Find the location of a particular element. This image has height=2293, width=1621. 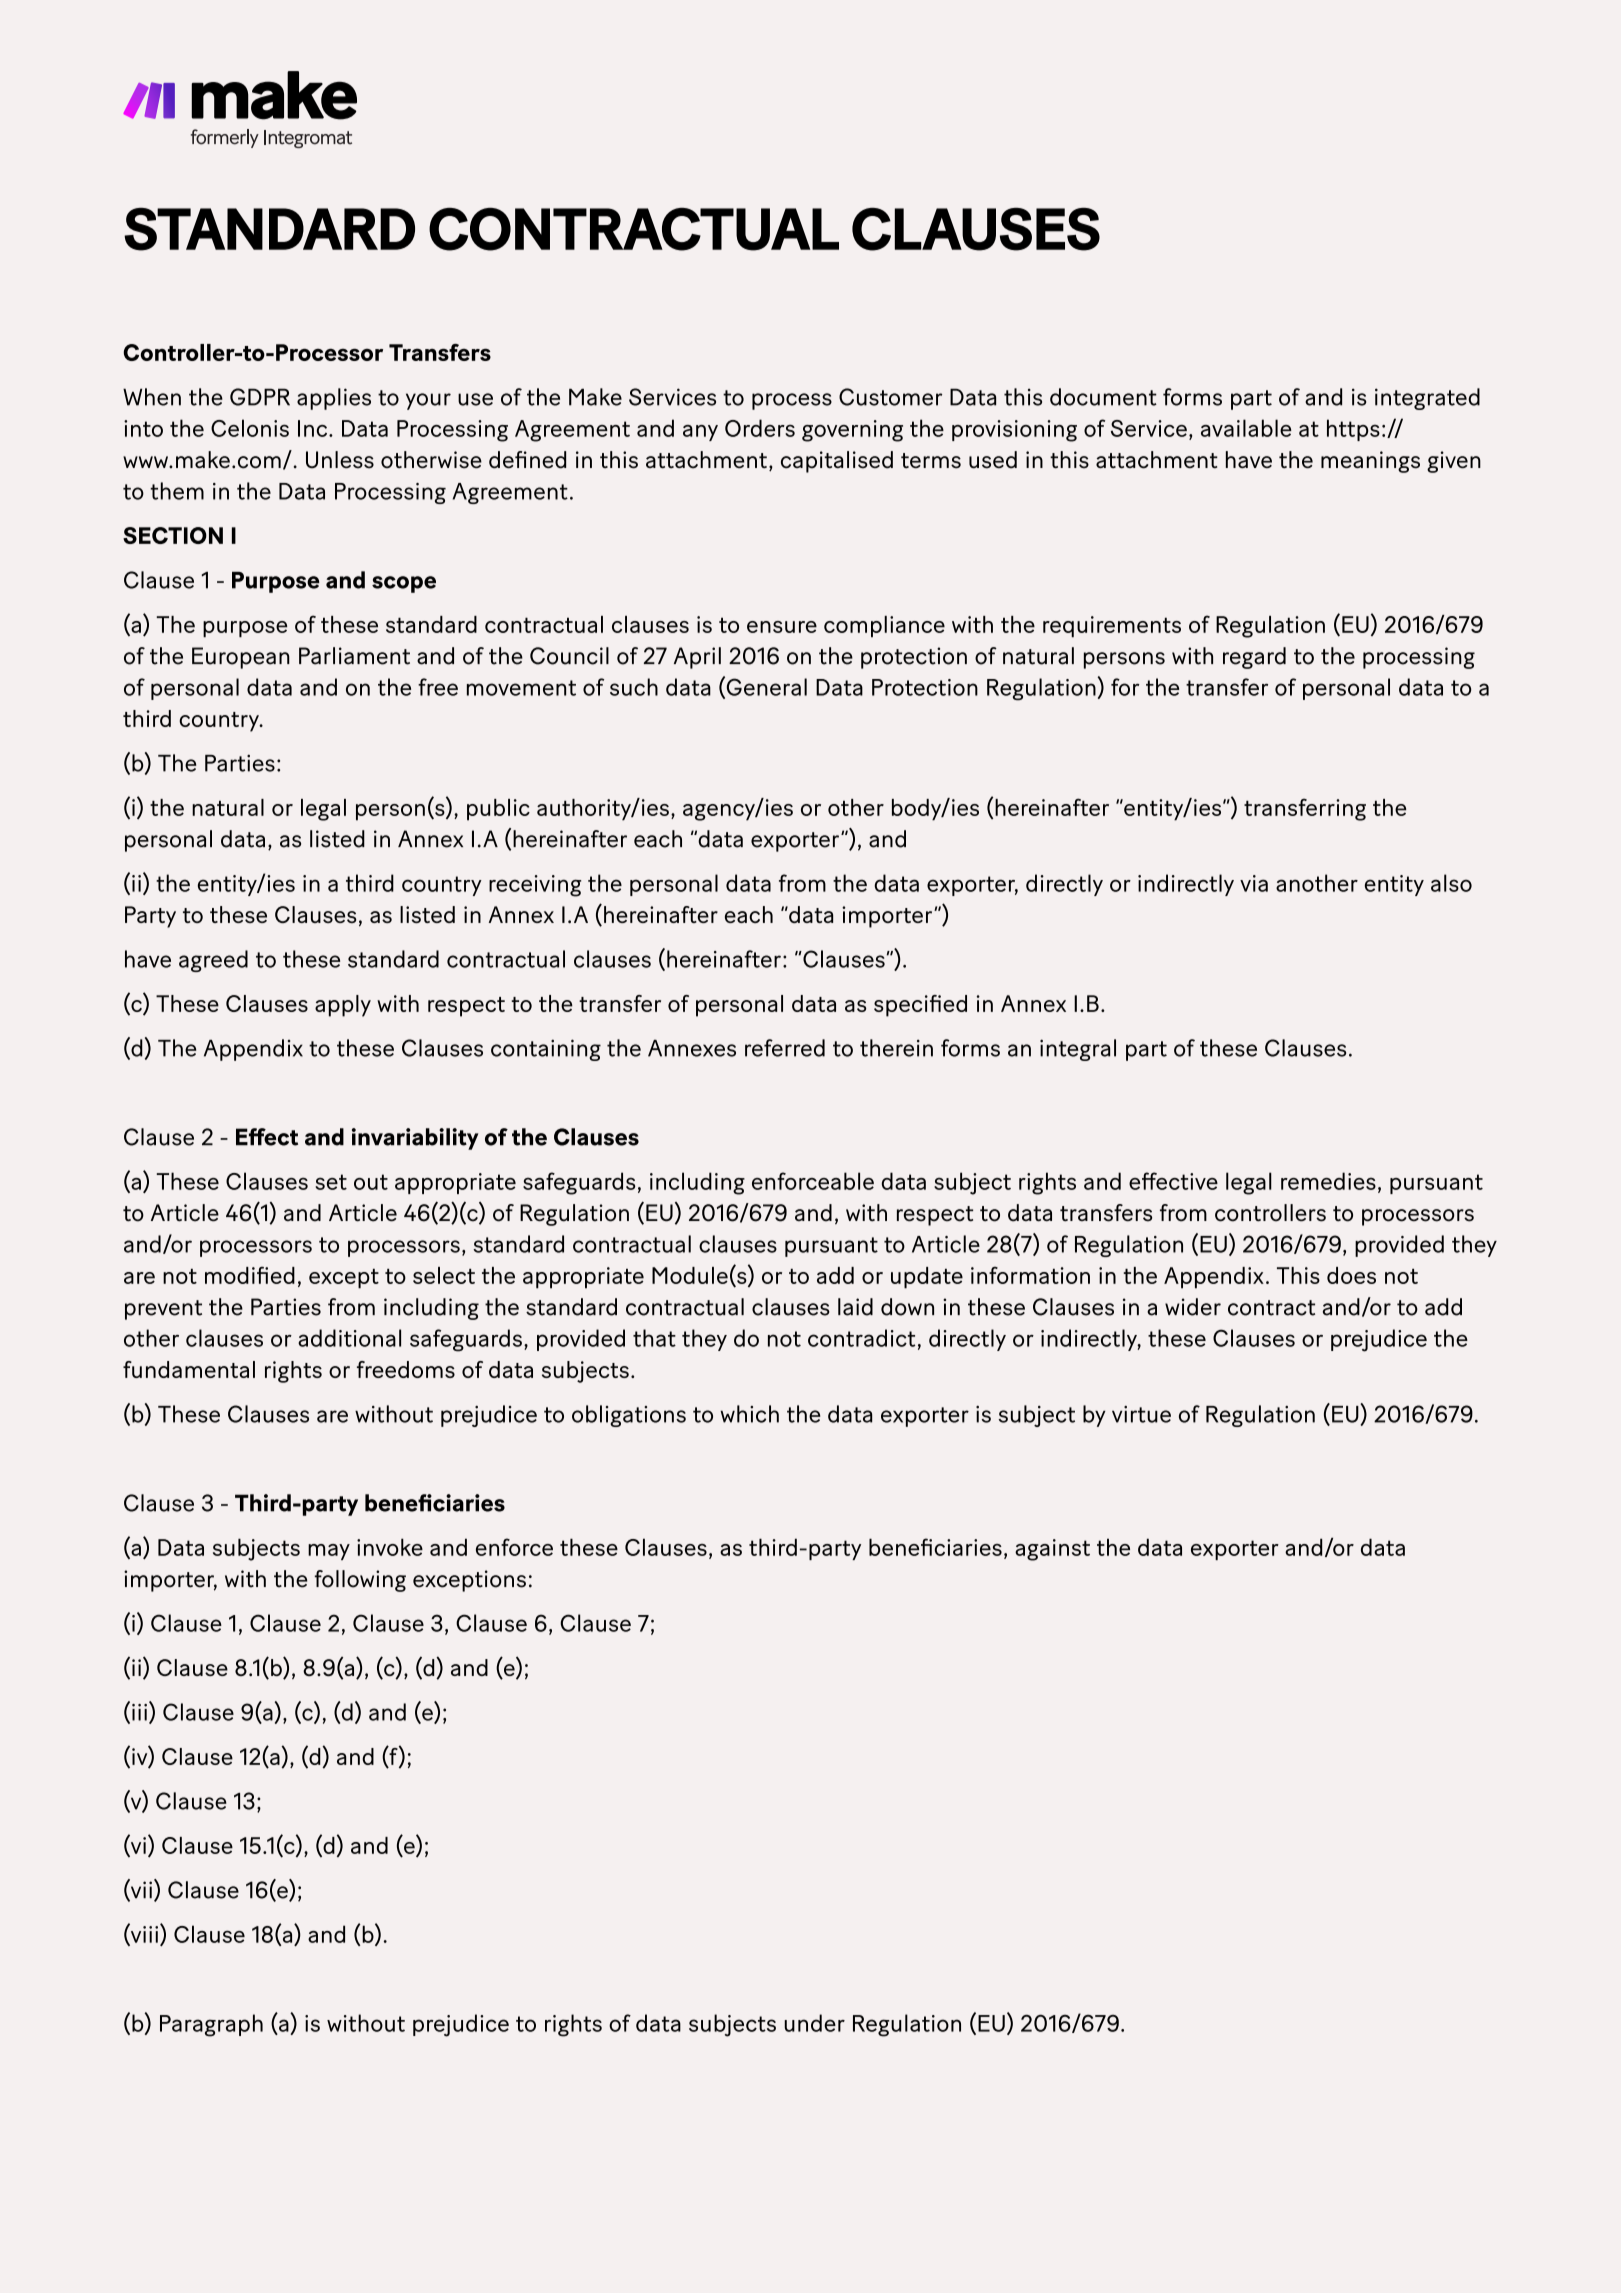

wider is located at coordinates (1193, 1307).
